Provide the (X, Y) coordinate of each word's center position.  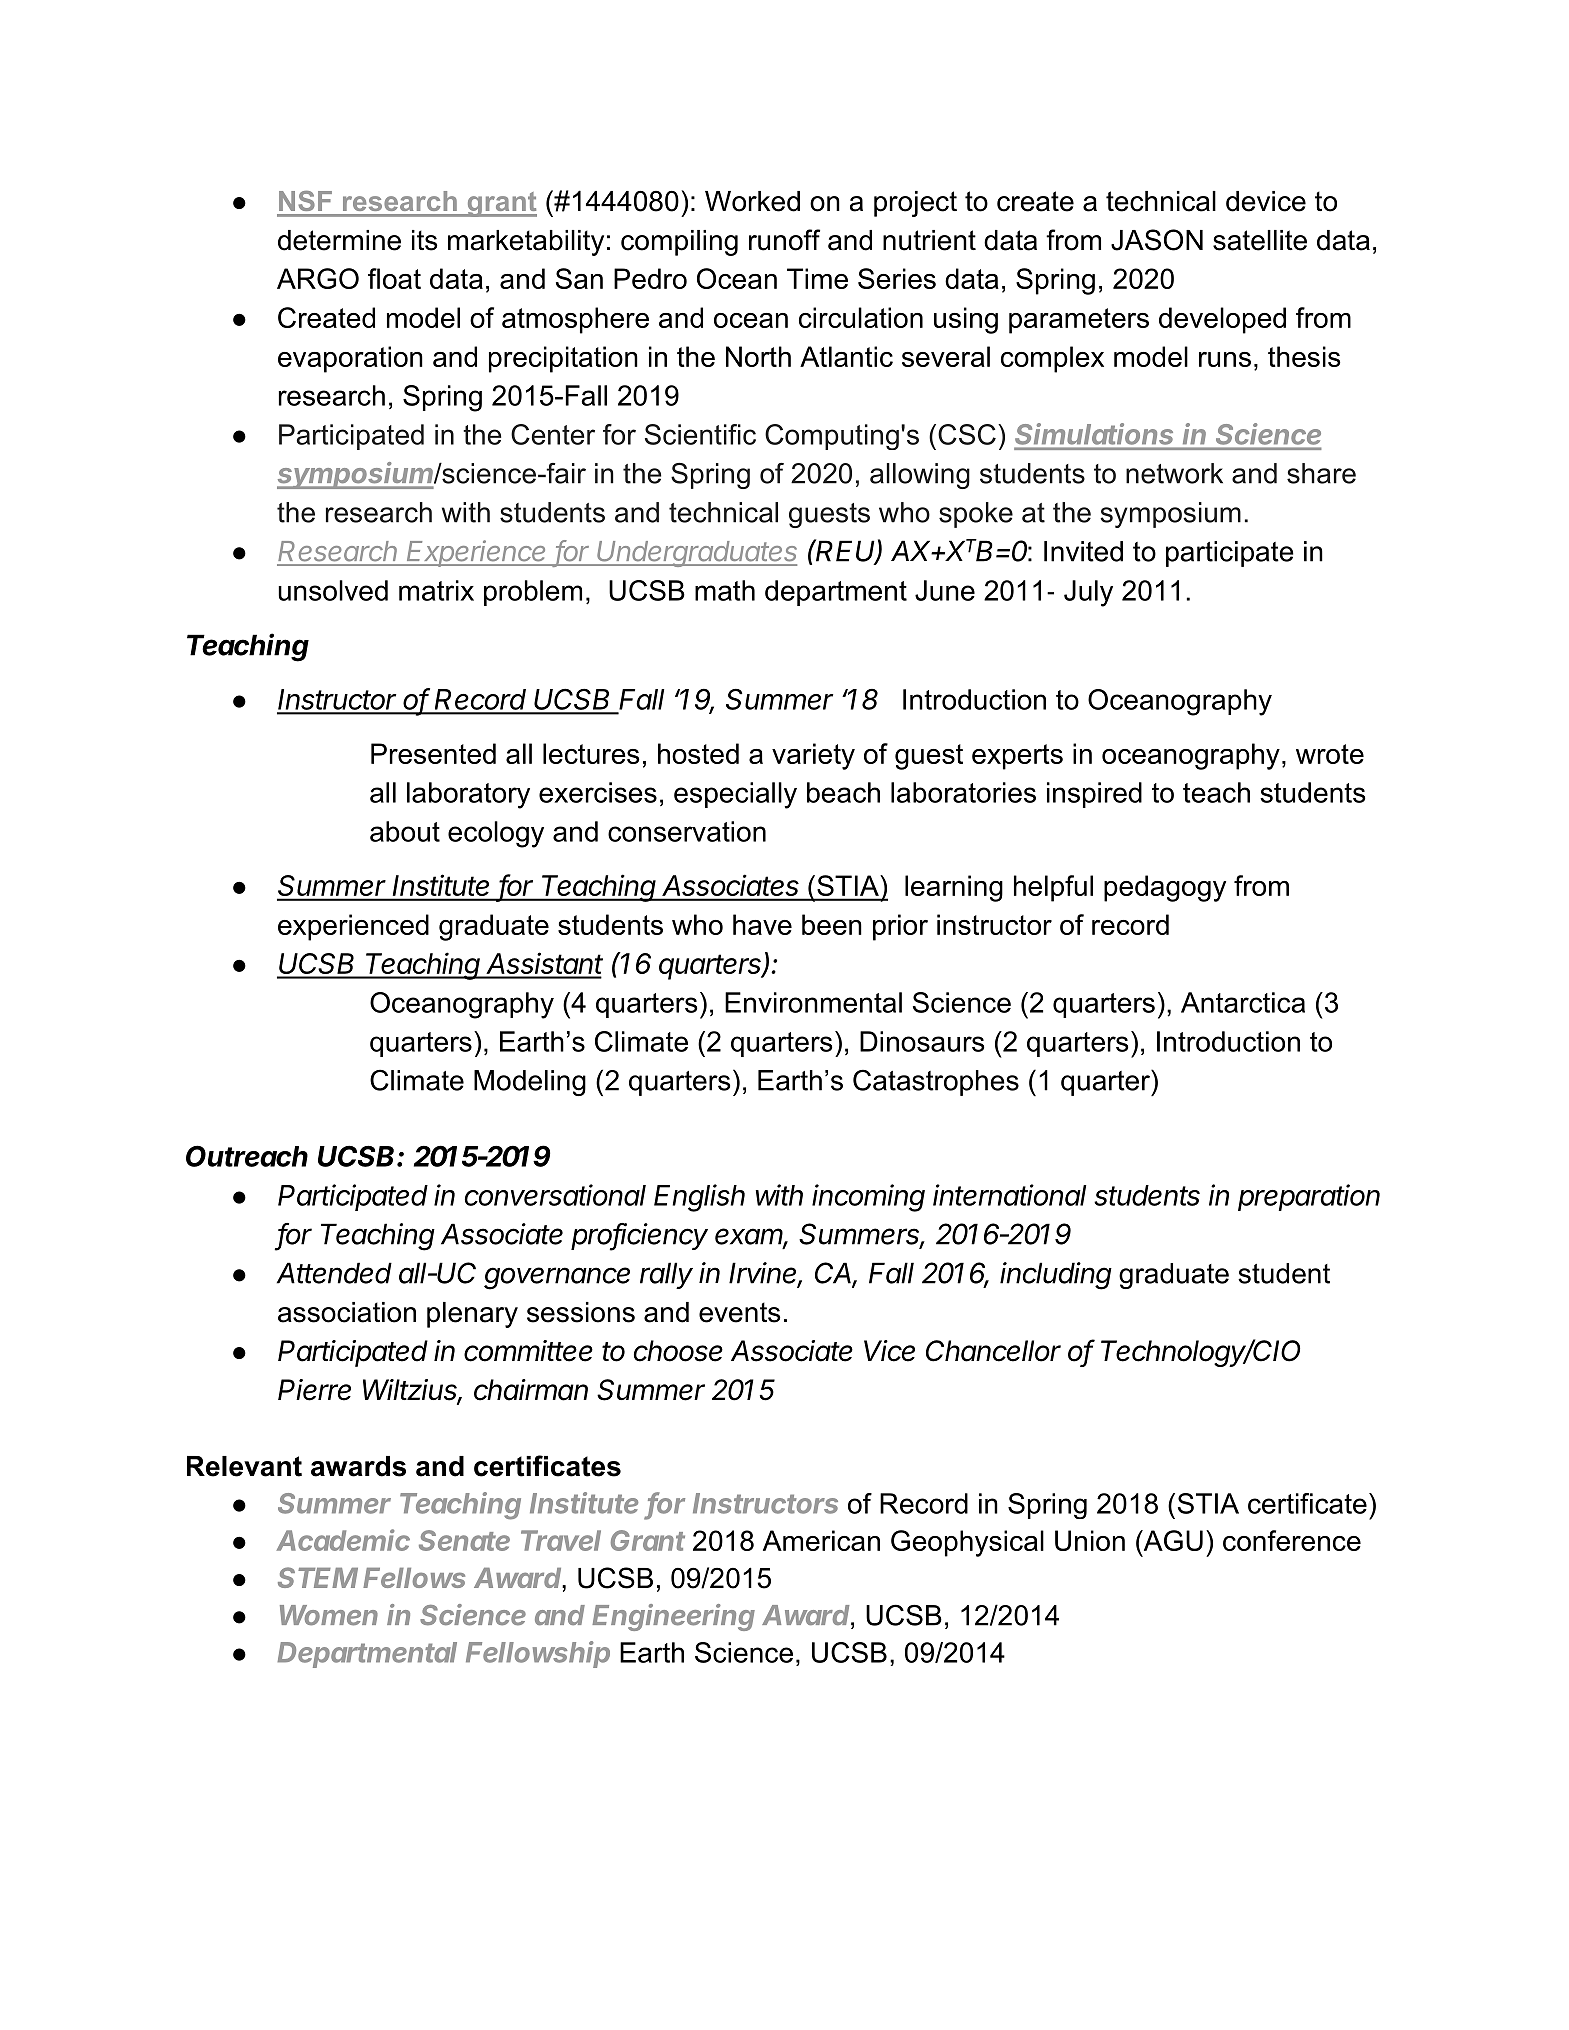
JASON (1157, 240)
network (1174, 473)
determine (339, 240)
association (347, 1312)
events (740, 1312)
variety (813, 756)
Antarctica (1243, 1002)
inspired (1094, 795)
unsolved (333, 590)
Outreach (247, 1156)
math (725, 590)
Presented (433, 753)
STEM (318, 1577)
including (1056, 1276)
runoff (784, 240)
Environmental (813, 1002)
